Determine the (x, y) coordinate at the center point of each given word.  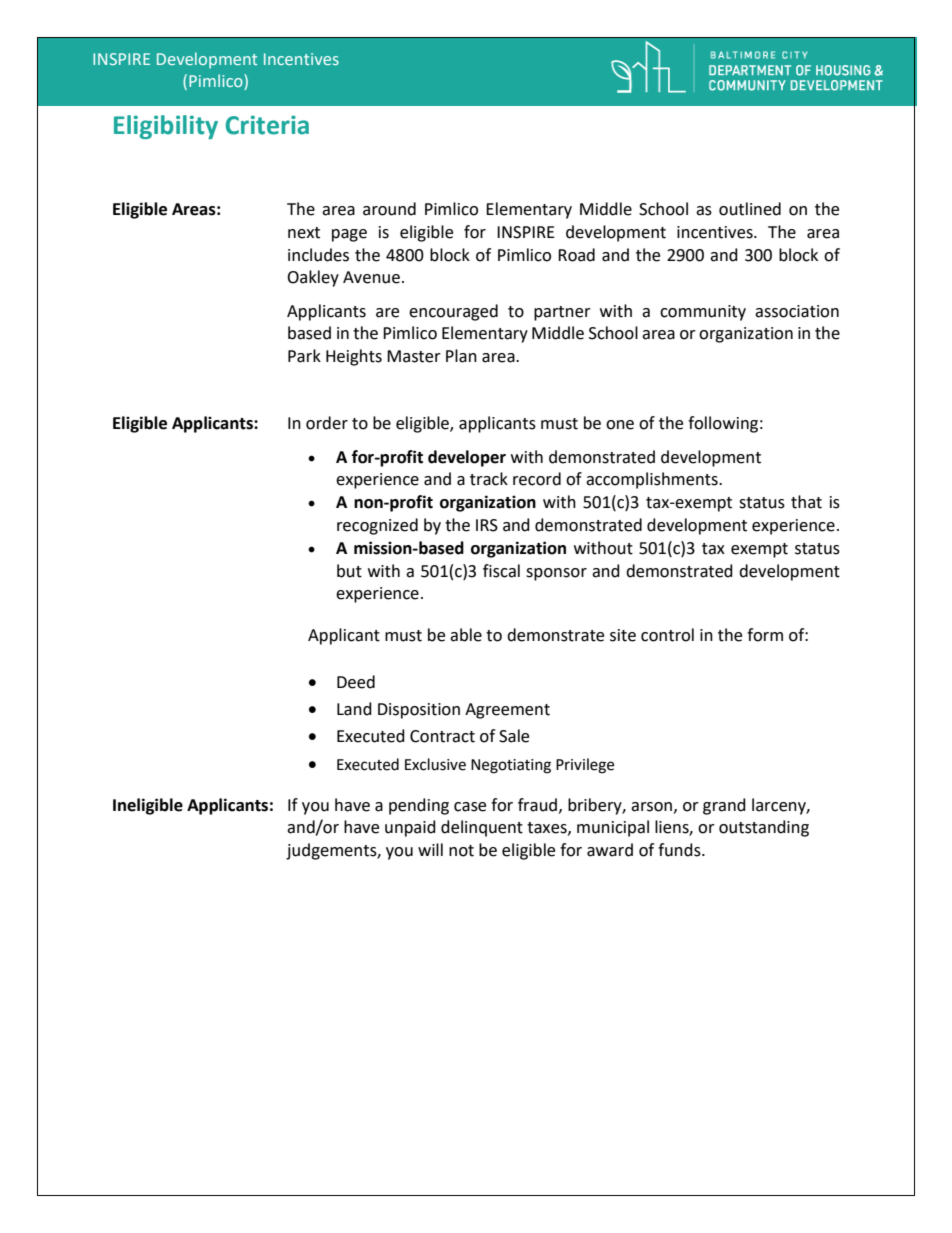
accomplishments (653, 480)
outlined (750, 209)
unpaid (410, 828)
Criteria (267, 125)
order (327, 423)
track (489, 479)
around (389, 209)
